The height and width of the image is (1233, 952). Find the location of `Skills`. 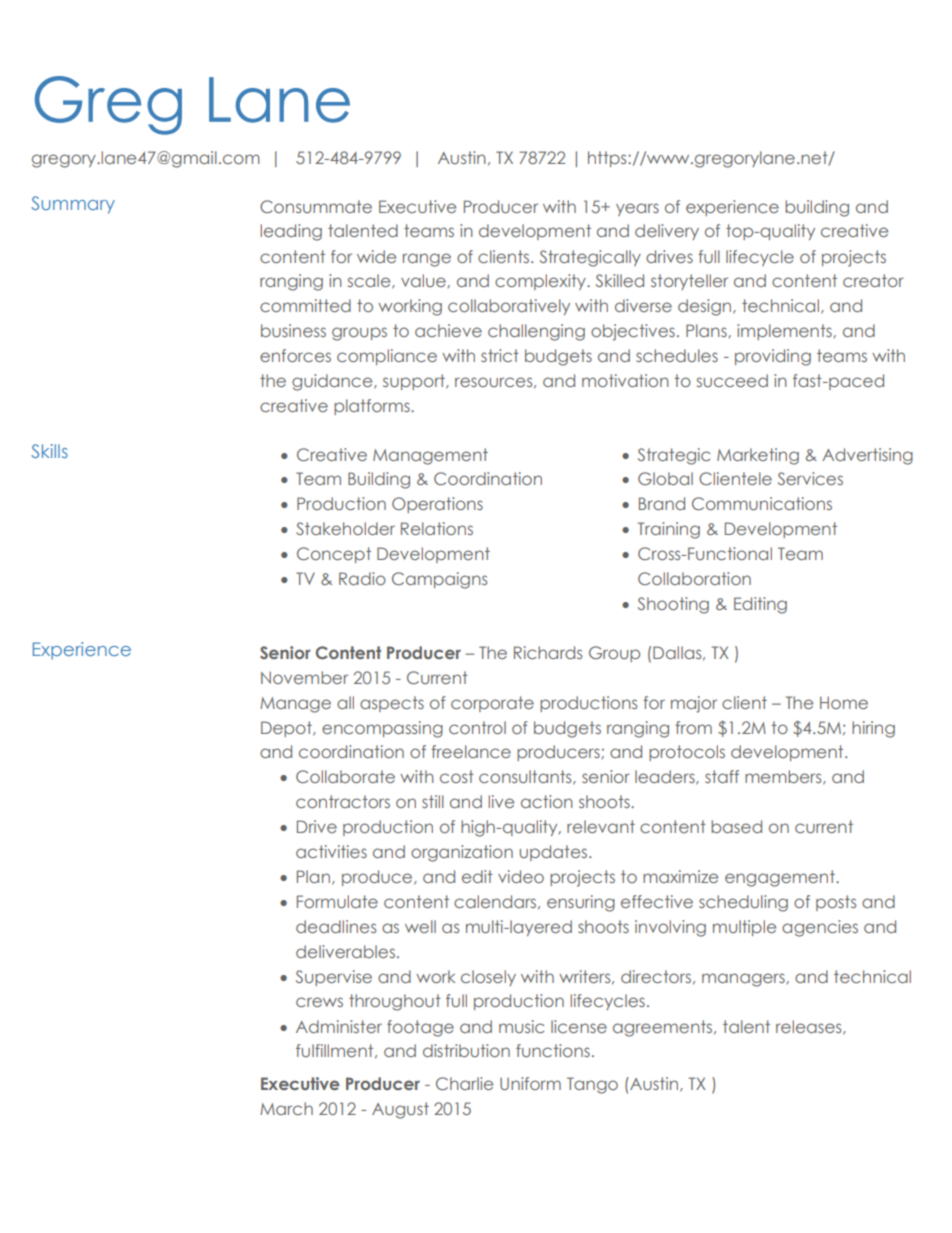

Skills is located at coordinates (49, 451).
